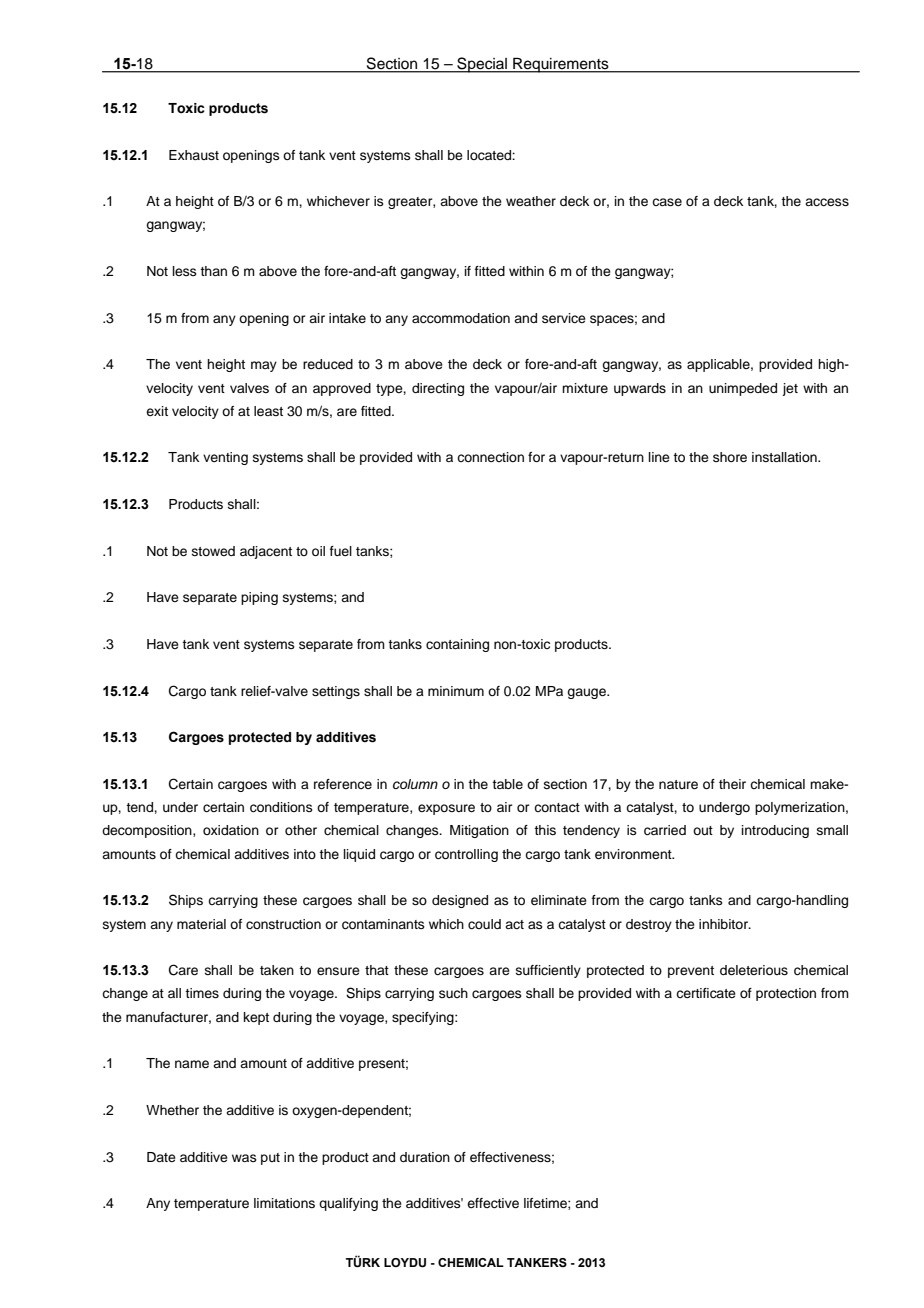  Describe the element at coordinates (732, 784) in the page. I see `their` at that location.
